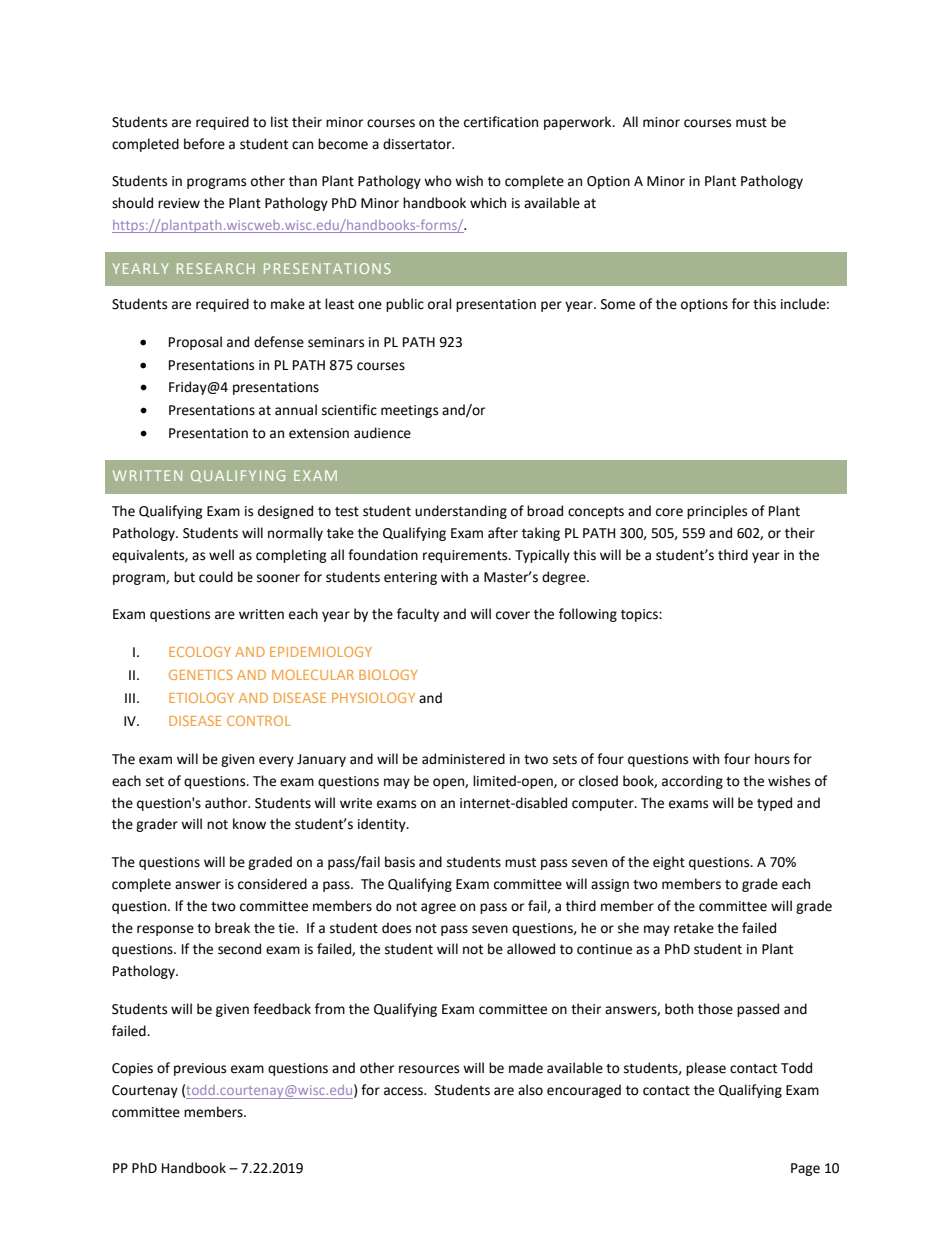 Image resolution: width=952 pixels, height=1233 pixels. What do you see at coordinates (204, 144) in the screenshot?
I see `before` at bounding box center [204, 144].
